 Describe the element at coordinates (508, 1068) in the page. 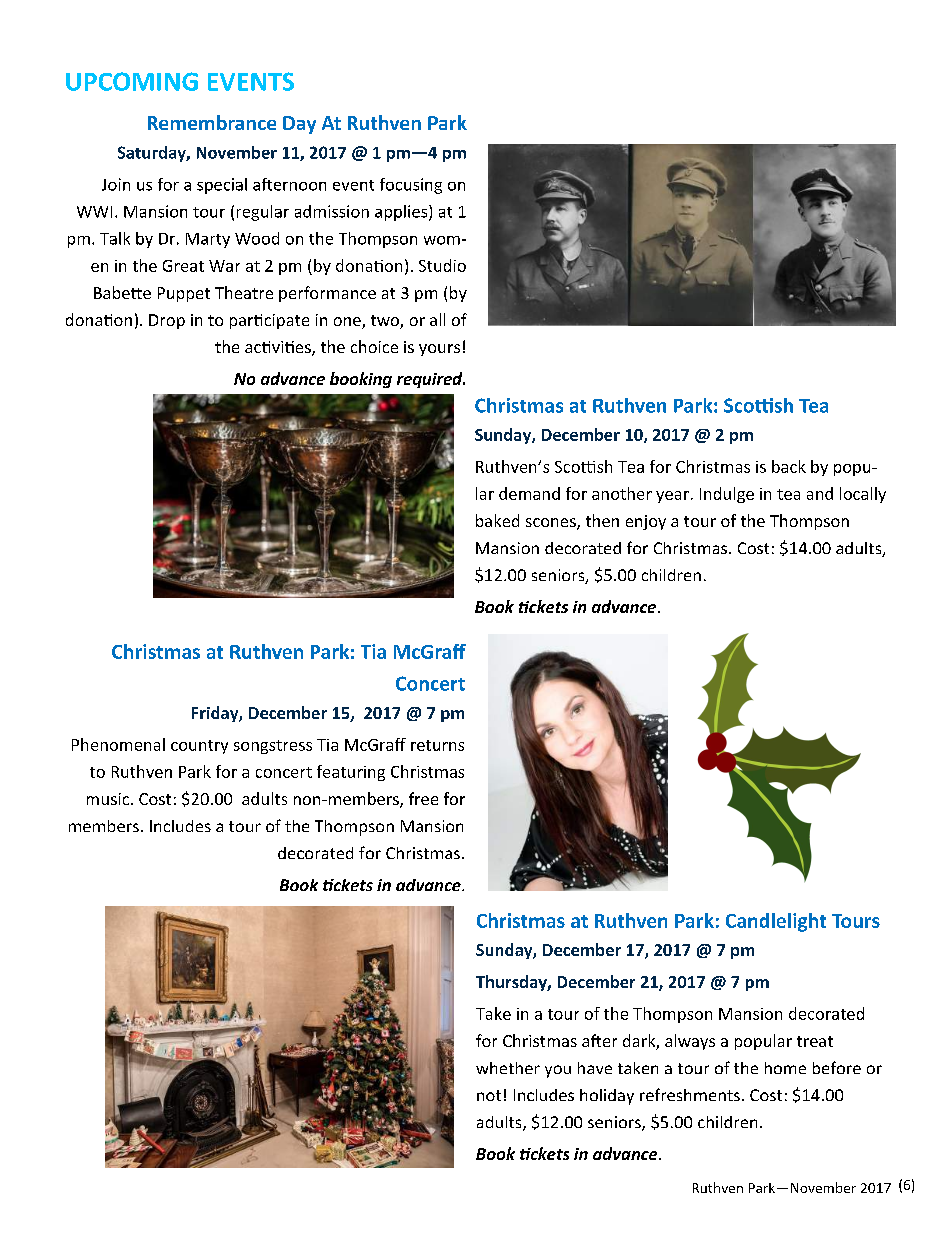

I see `whether` at that location.
